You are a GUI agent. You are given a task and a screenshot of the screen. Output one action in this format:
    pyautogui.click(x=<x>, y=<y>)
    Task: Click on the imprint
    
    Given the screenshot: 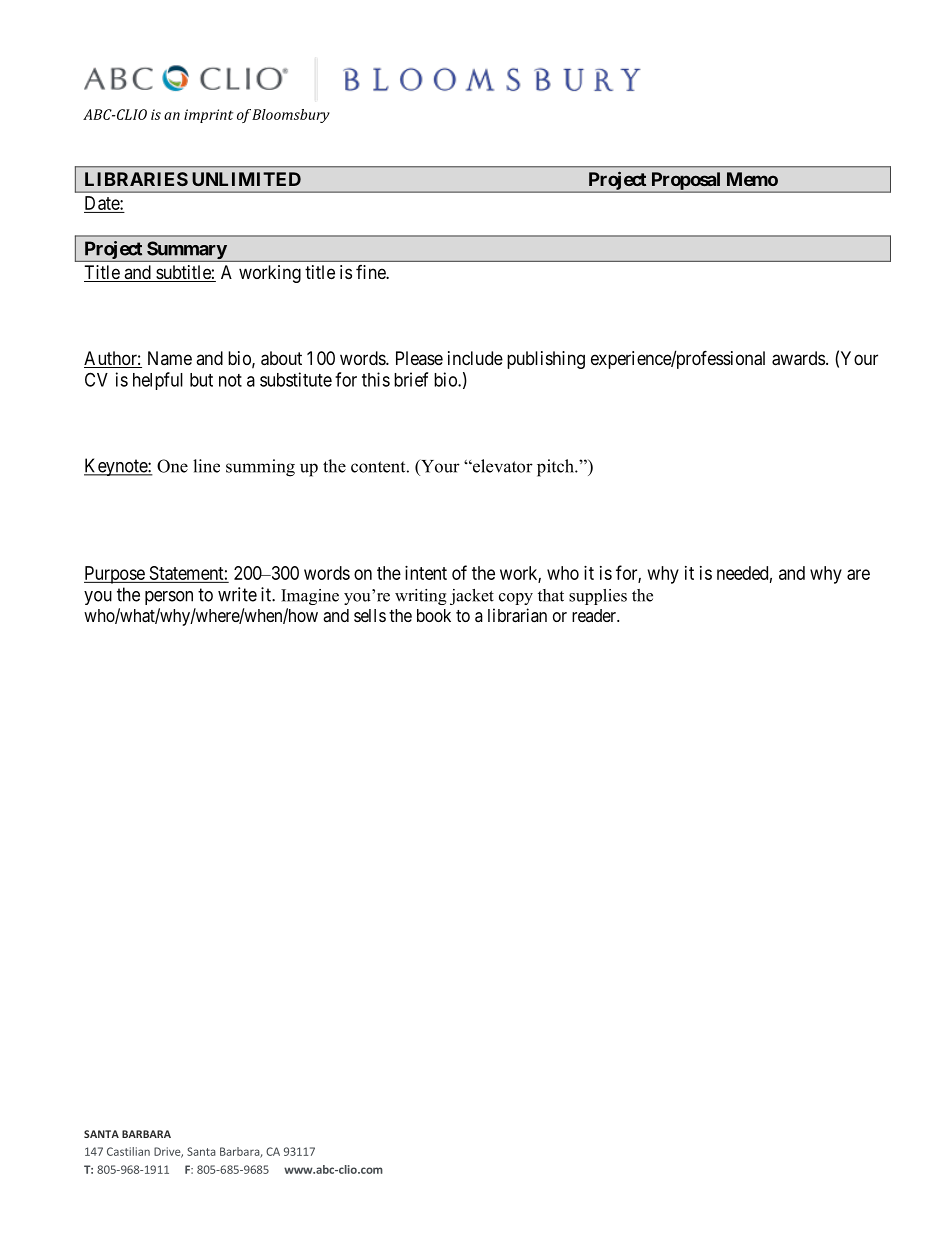 What is the action you would take?
    pyautogui.click(x=208, y=116)
